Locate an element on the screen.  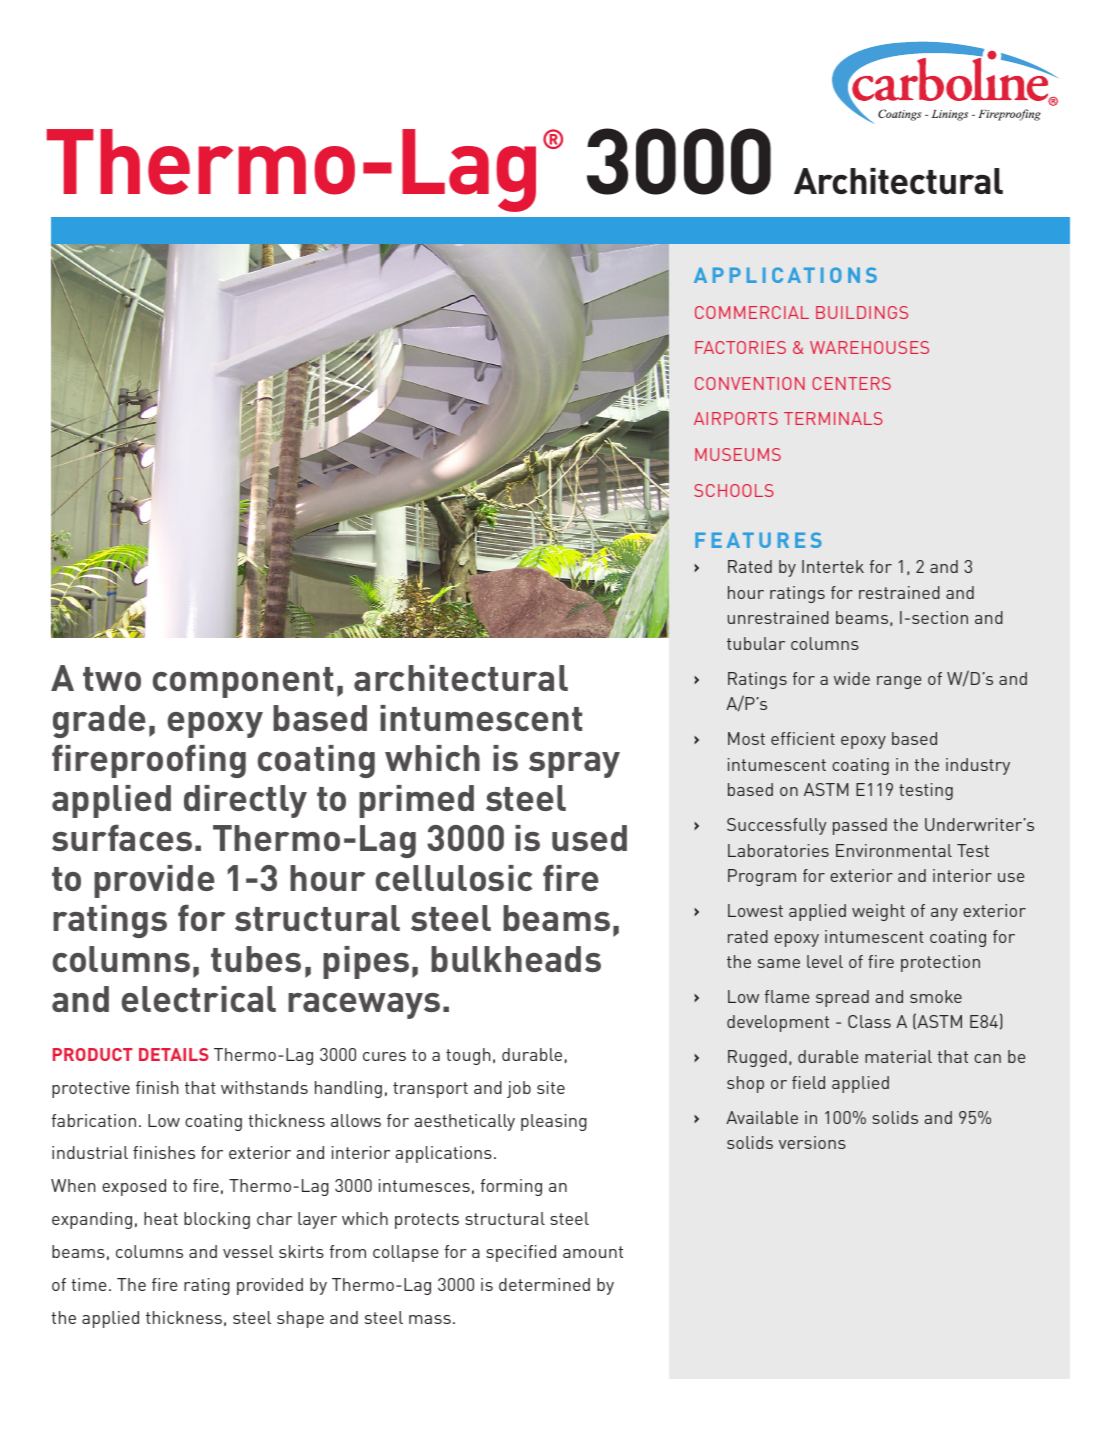
FACTORIES is located at coordinates (740, 347).
